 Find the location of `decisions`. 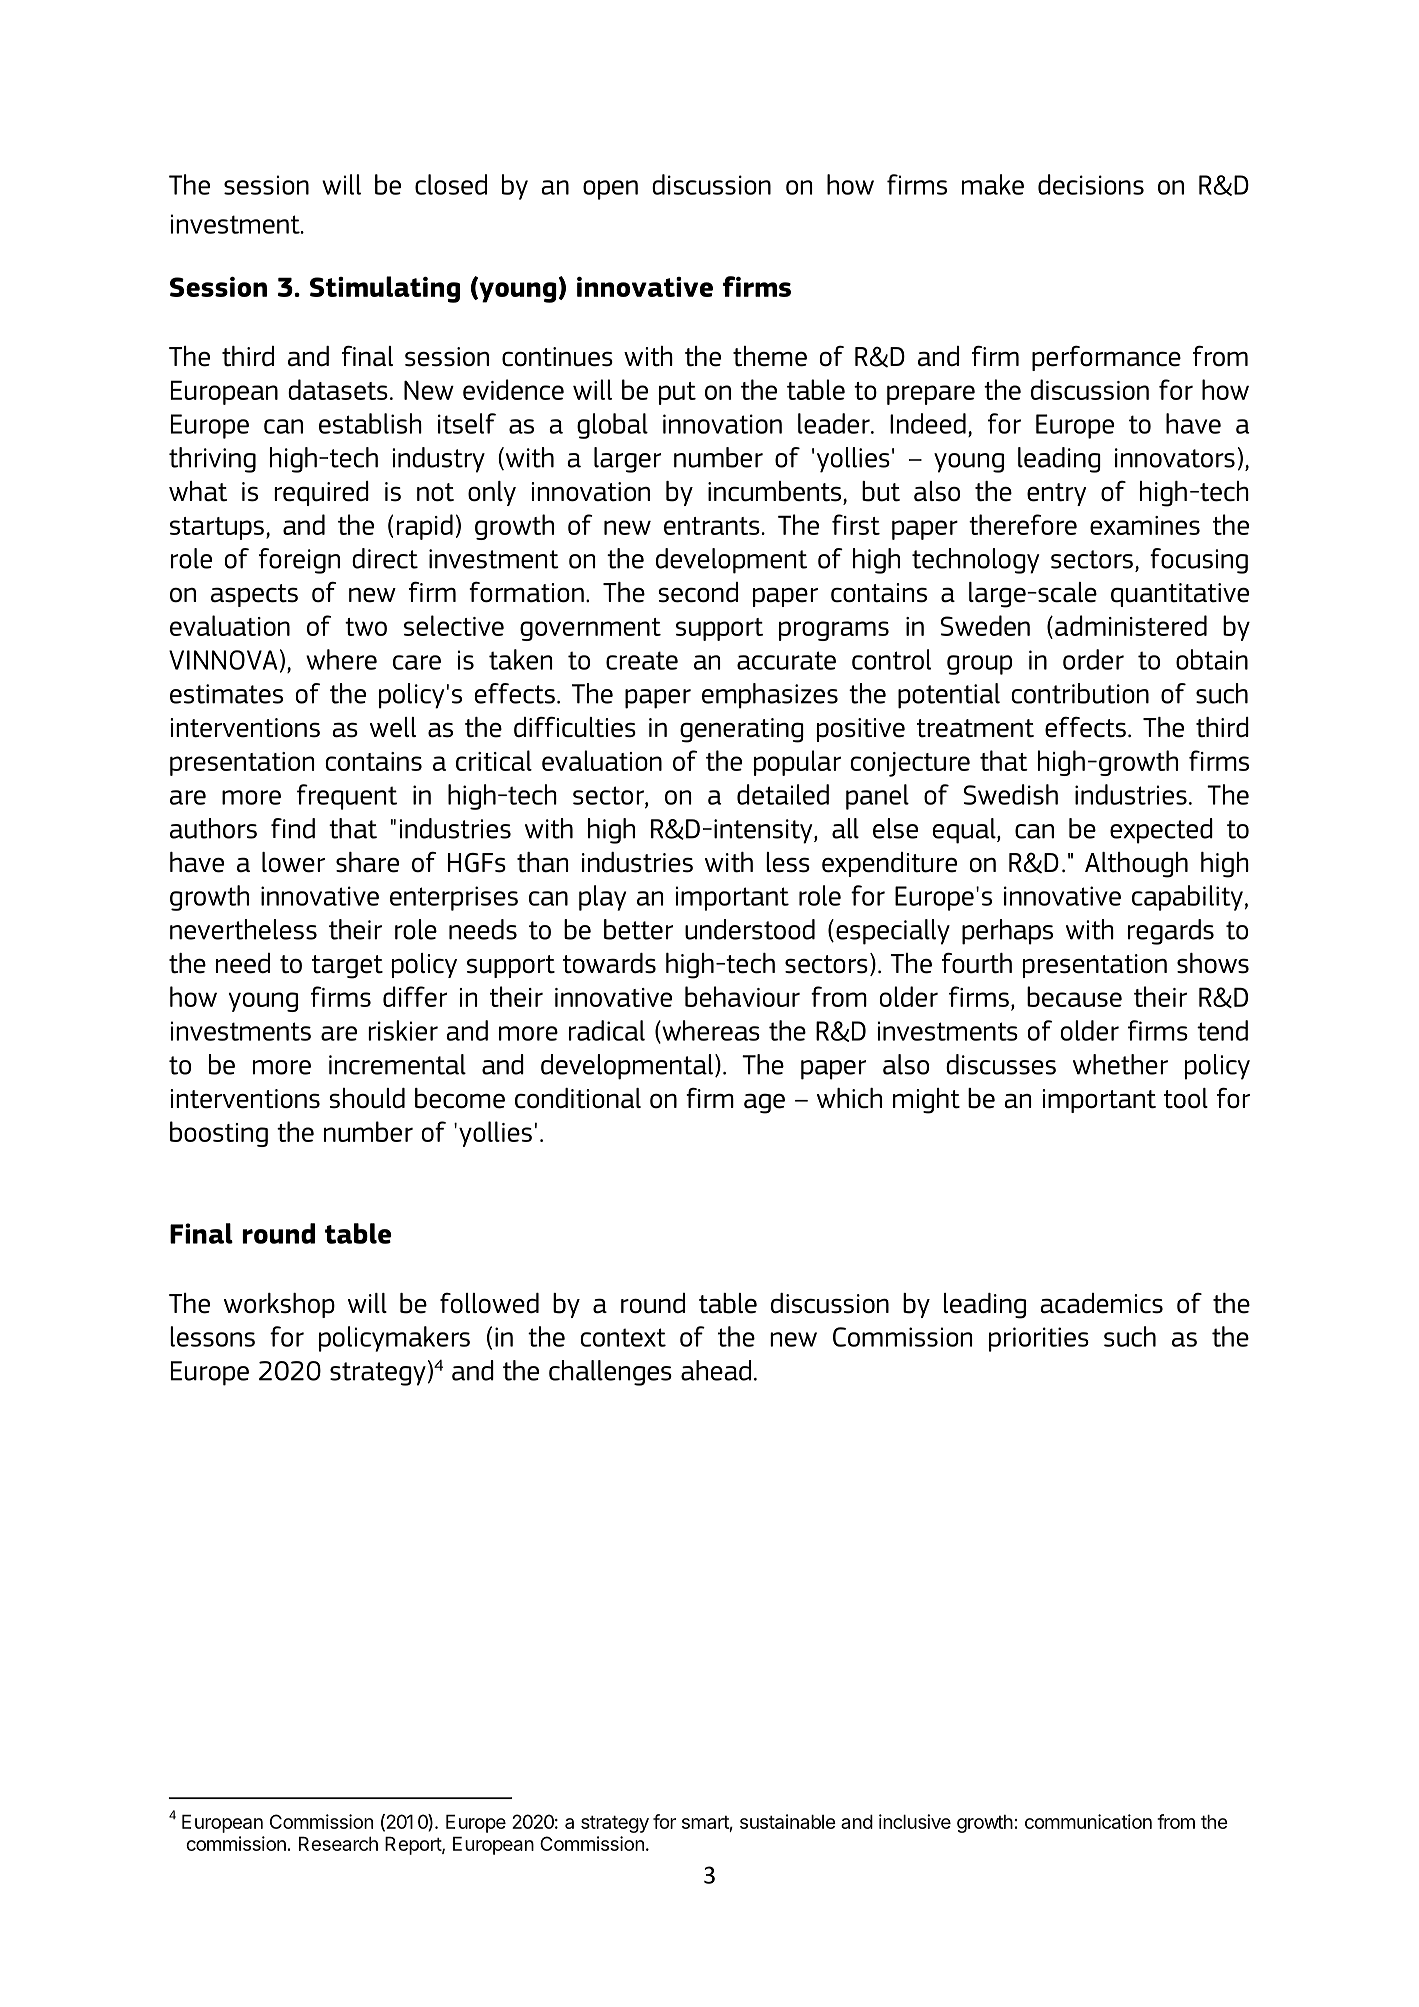

decisions is located at coordinates (1091, 184).
